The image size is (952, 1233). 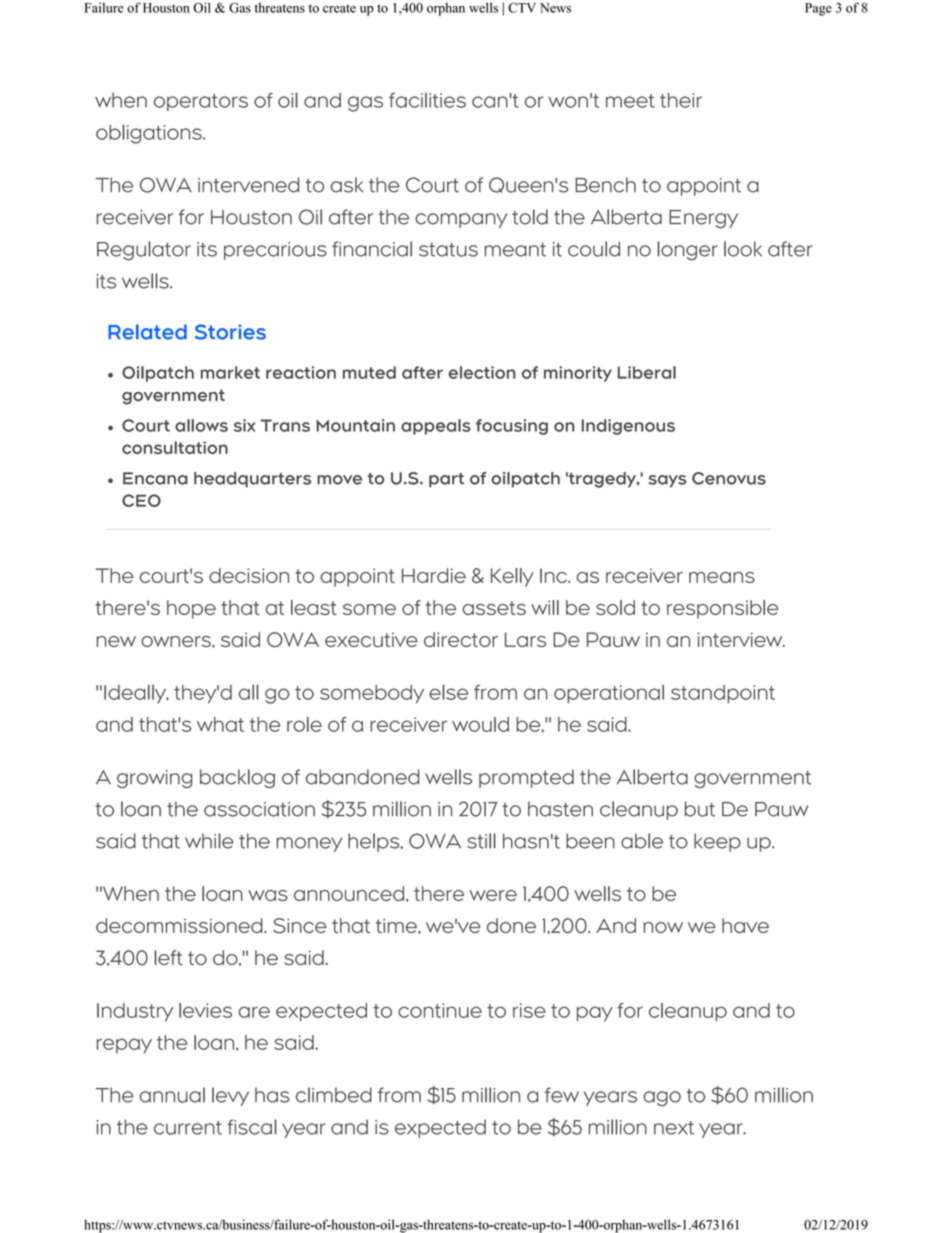 I want to click on election, so click(x=482, y=372).
